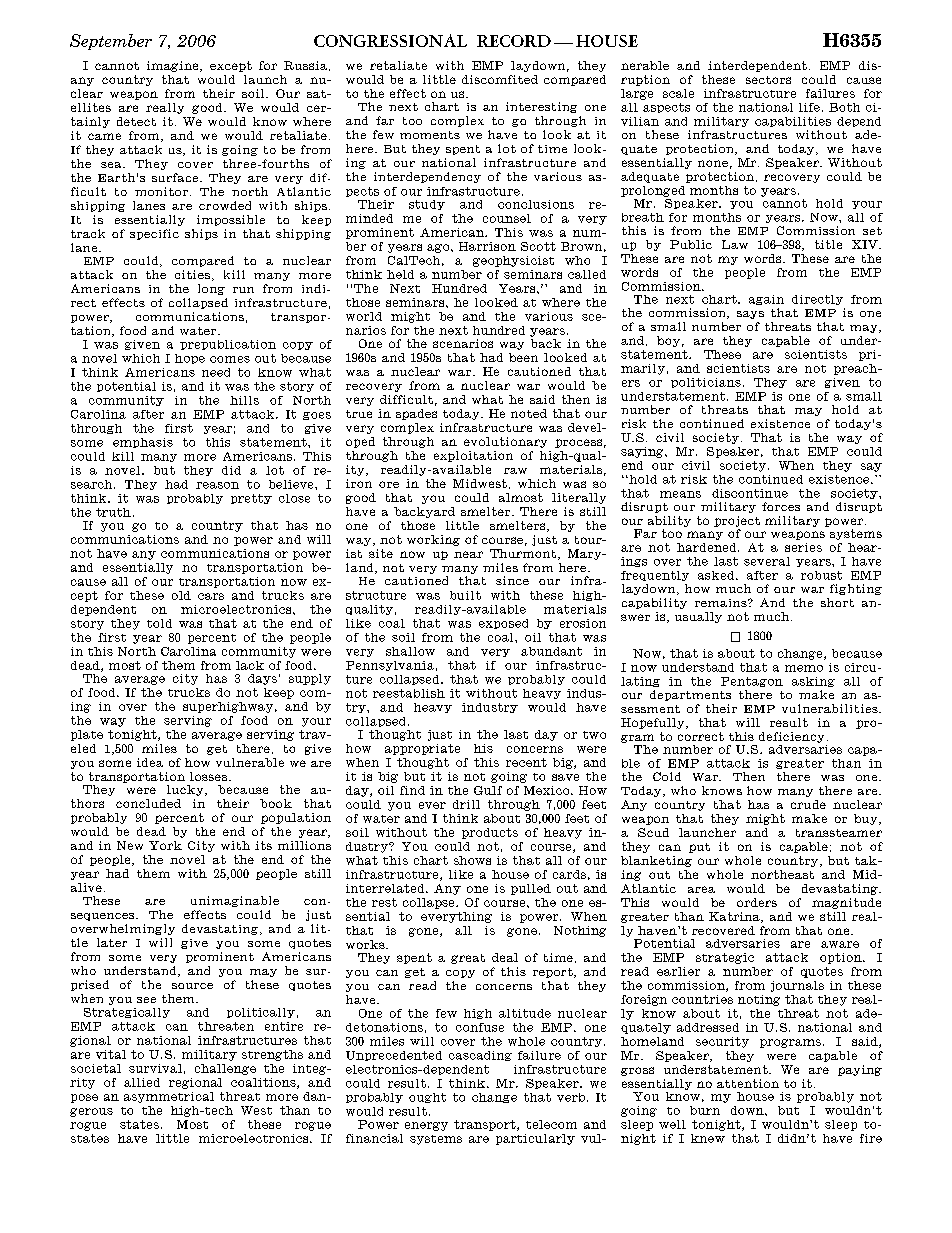 The image size is (952, 1233). I want to click on came, so click(104, 136).
